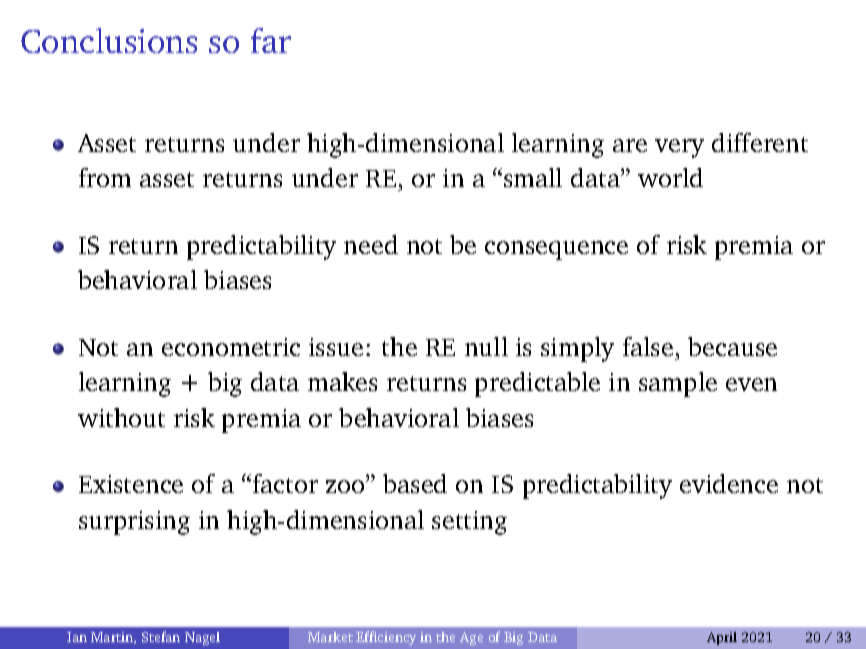 The width and height of the screenshot is (866, 649). What do you see at coordinates (670, 177) in the screenshot?
I see `world` at bounding box center [670, 177].
